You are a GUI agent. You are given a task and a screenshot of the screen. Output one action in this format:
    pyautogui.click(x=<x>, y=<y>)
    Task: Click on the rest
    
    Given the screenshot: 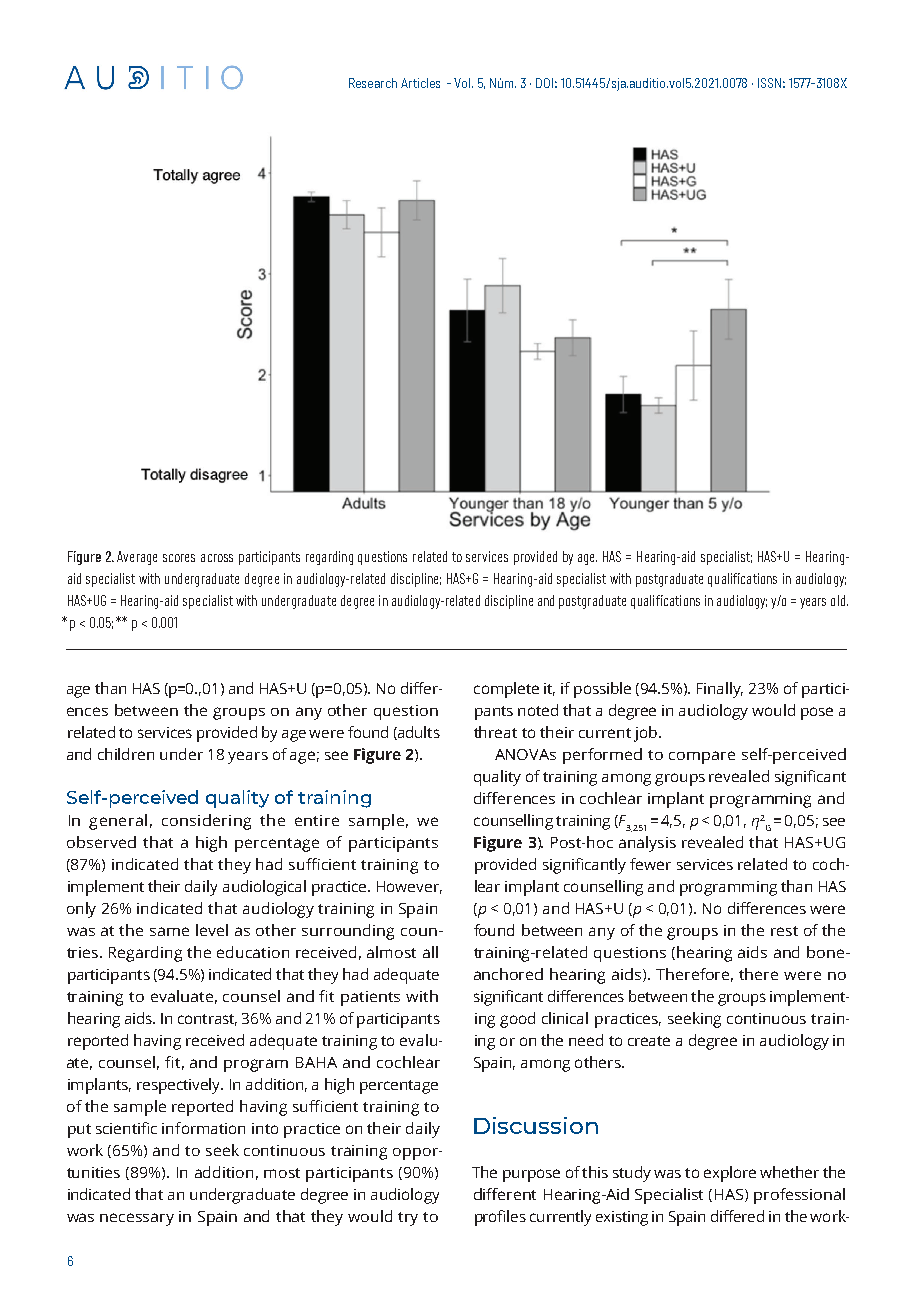 What is the action you would take?
    pyautogui.click(x=784, y=931)
